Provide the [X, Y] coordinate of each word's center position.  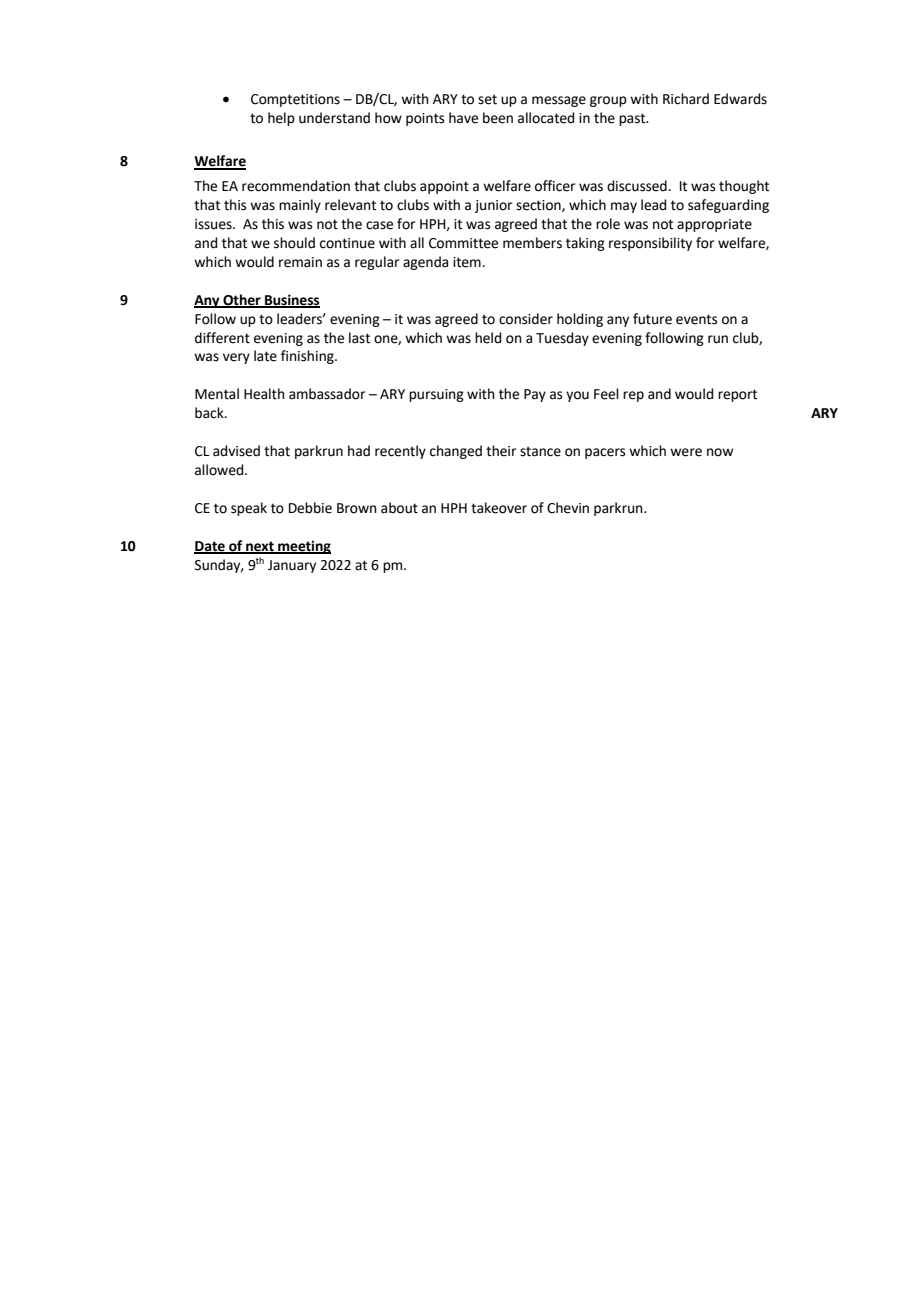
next [260, 547]
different [222, 338]
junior [493, 206]
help [281, 119]
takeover [499, 508]
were [686, 452]
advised [236, 451]
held [488, 338]
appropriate [714, 225]
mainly [300, 206]
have [463, 118]
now [720, 452]
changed [456, 452]
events [697, 319]
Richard [686, 99]
